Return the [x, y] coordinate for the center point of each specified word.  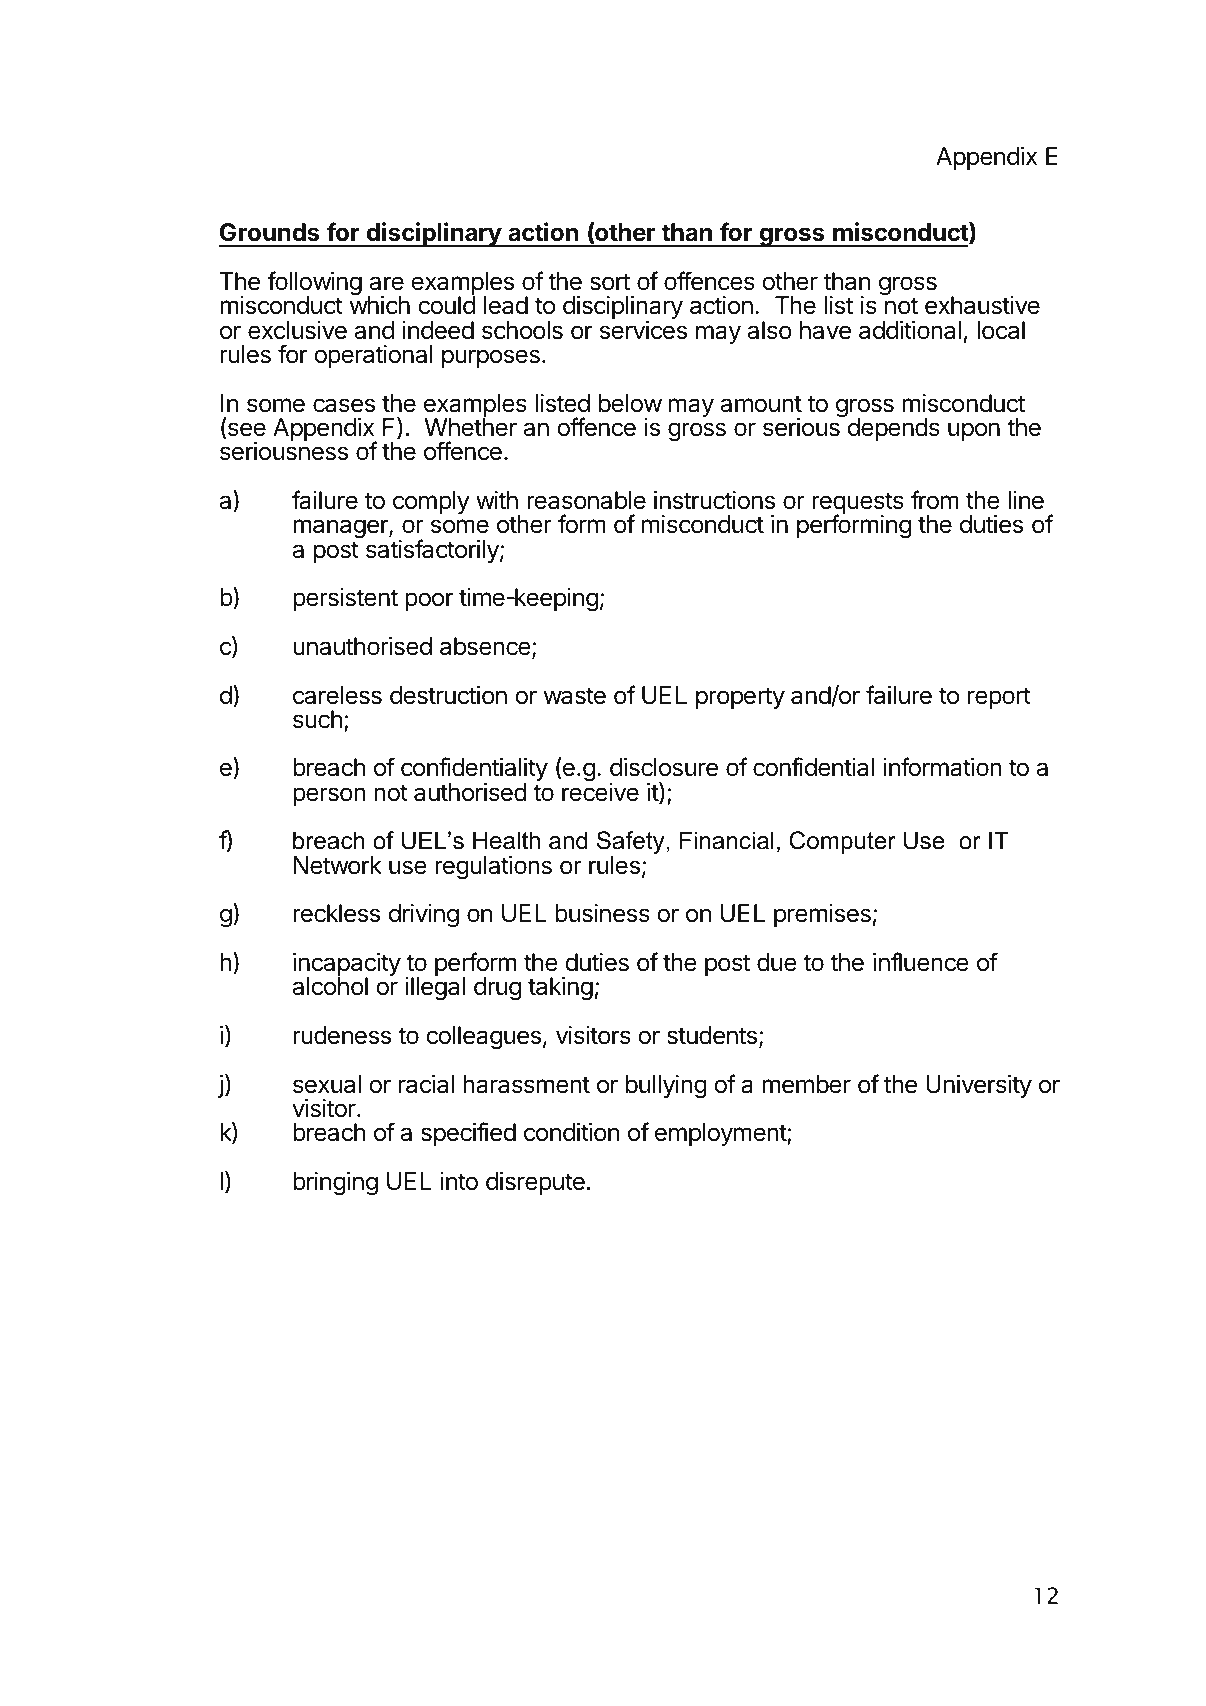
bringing [335, 1184]
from [935, 500]
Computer [842, 842]
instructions [714, 500]
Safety [632, 844]
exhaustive [982, 305]
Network [338, 865]
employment [721, 1134]
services [643, 330]
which [380, 305]
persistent [345, 599]
